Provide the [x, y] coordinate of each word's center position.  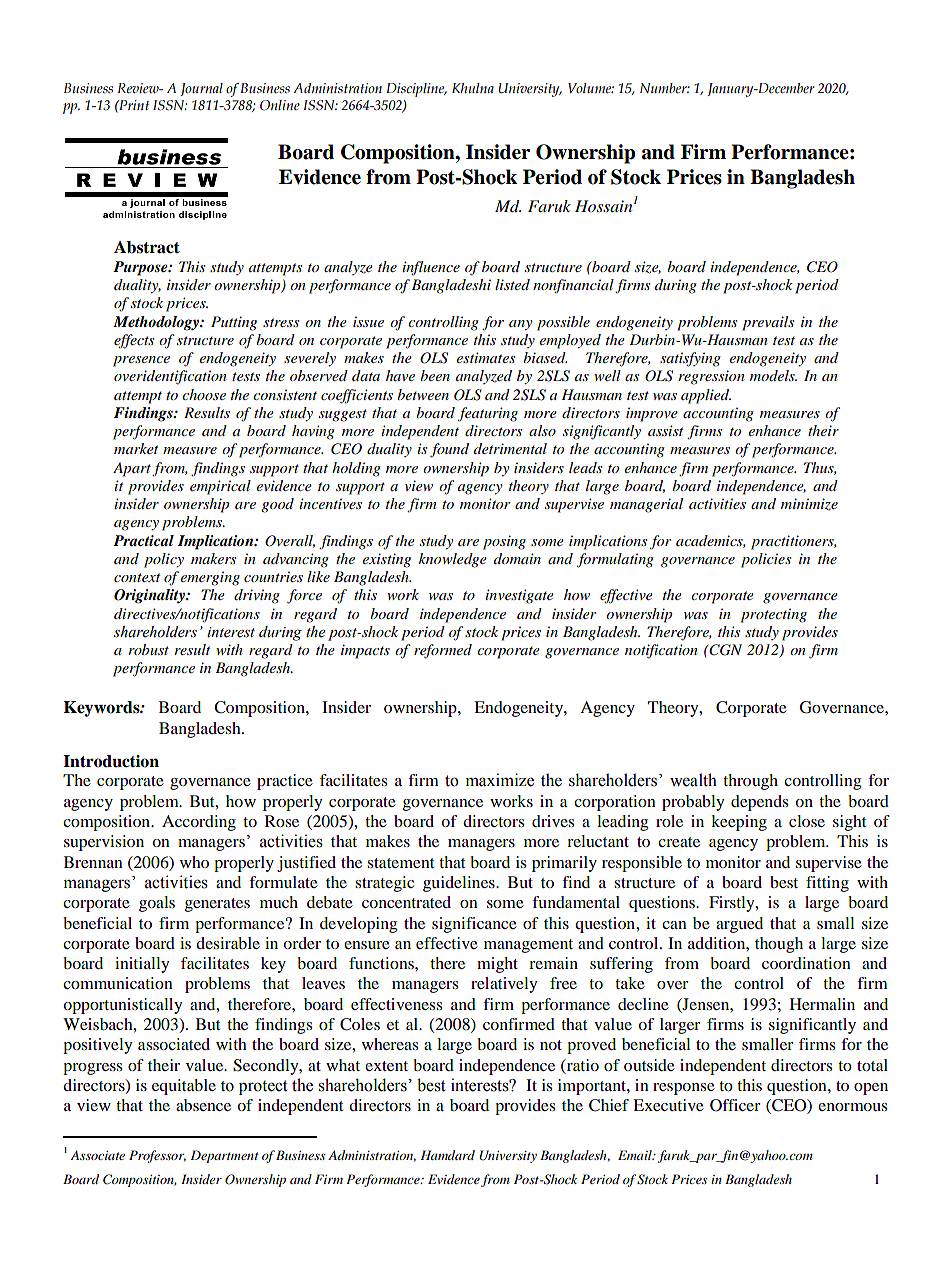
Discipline [416, 90]
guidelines [460, 884]
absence [203, 1105]
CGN [724, 650]
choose [204, 394]
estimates [485, 357]
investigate [519, 596]
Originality [150, 596]
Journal [201, 89]
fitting [827, 884]
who [194, 862]
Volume [591, 88]
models [773, 375]
